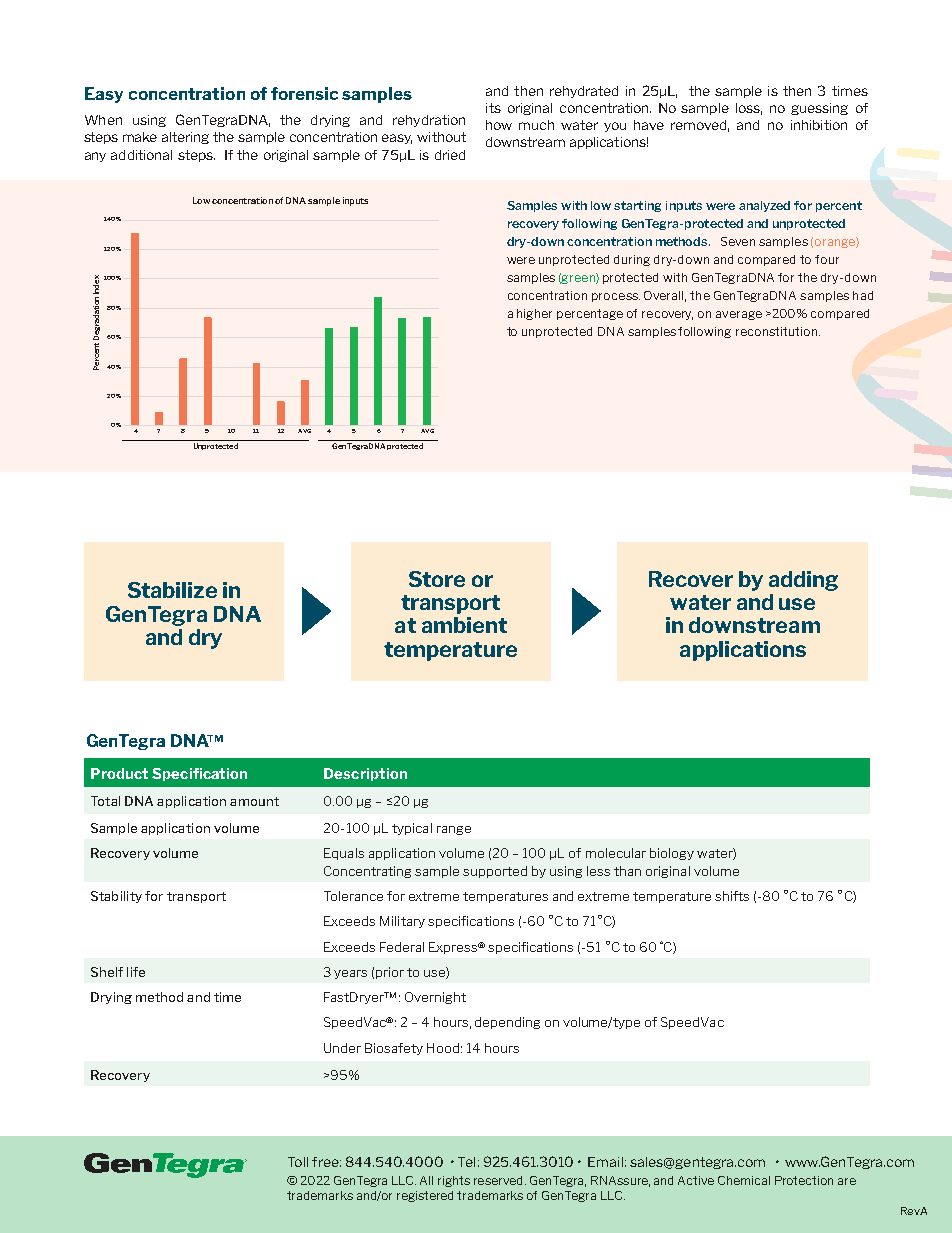 The image size is (952, 1233). I want to click on Stabilize, so click(172, 590).
